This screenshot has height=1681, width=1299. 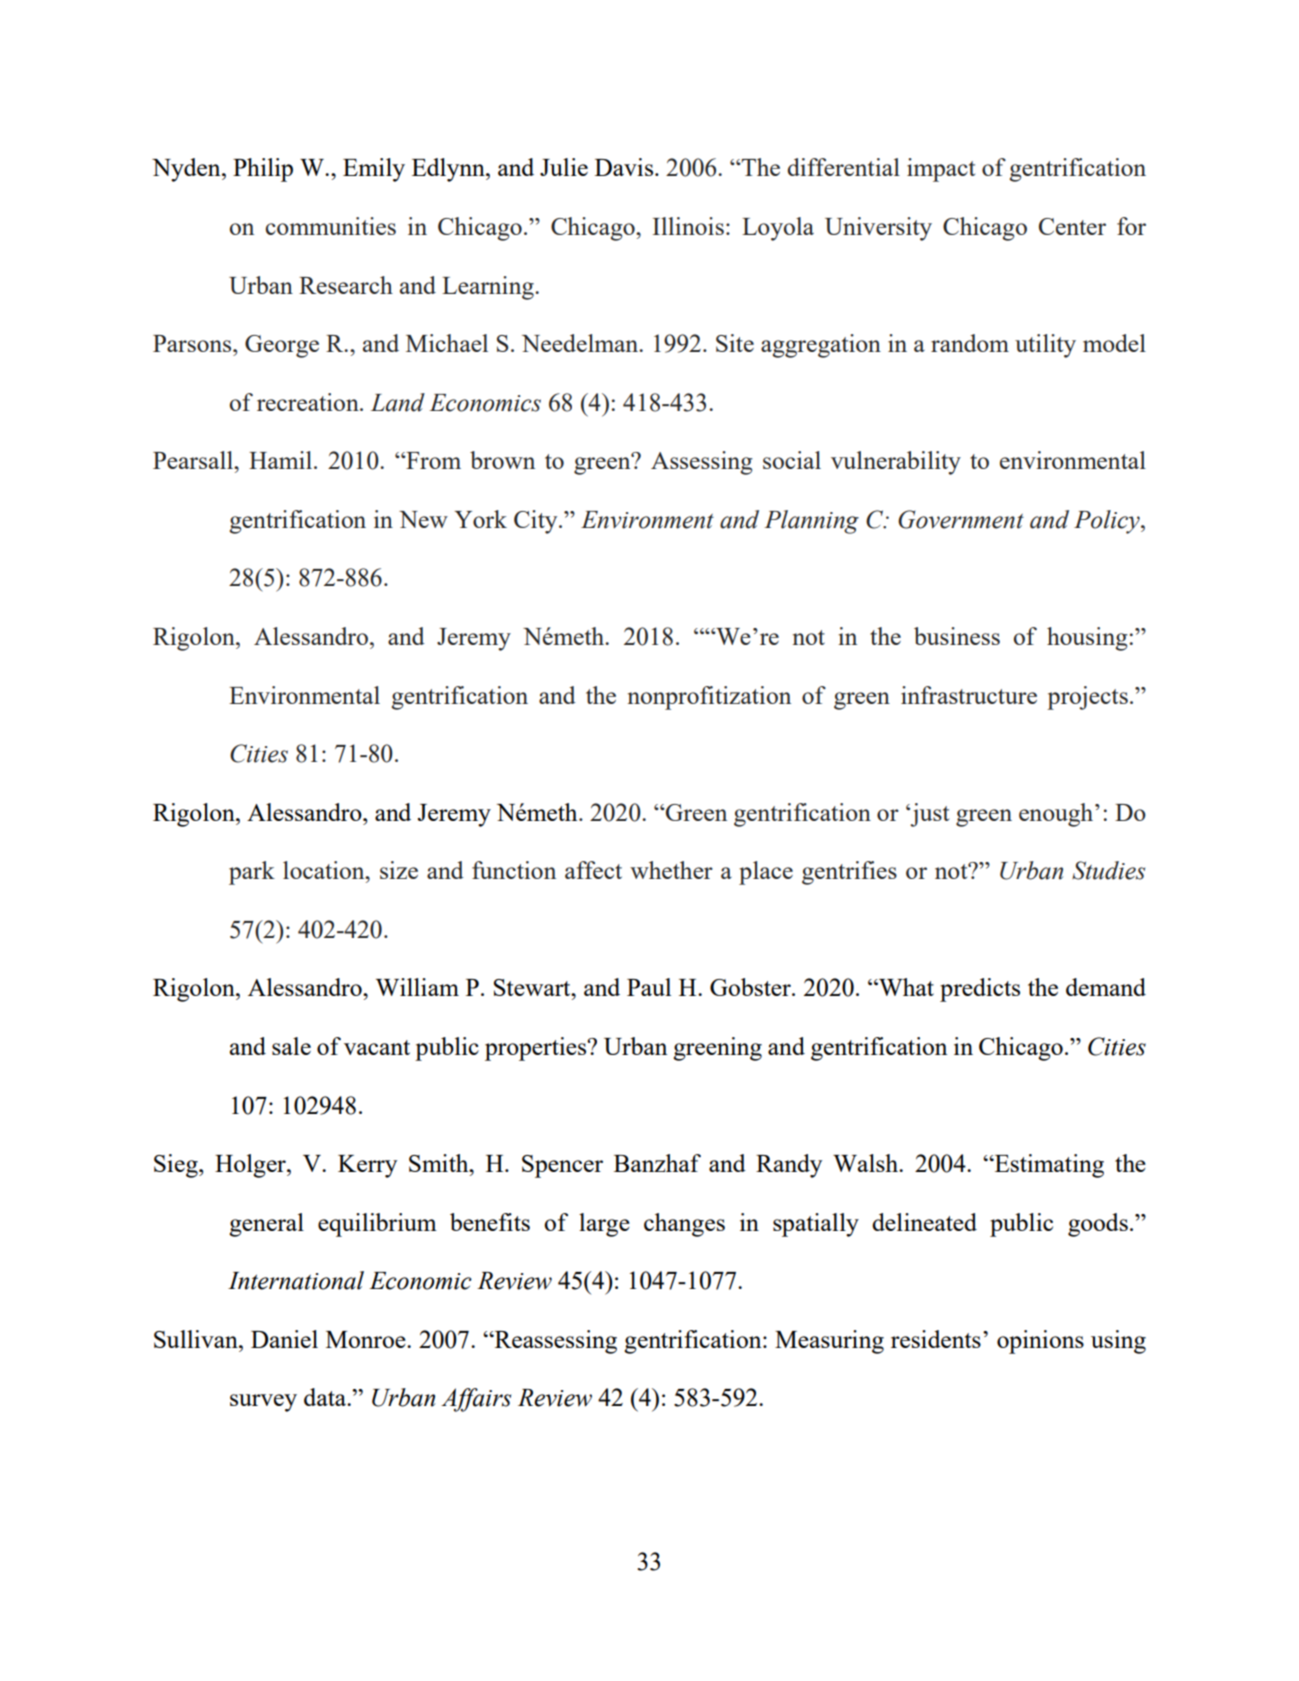 I want to click on Center, so click(x=1072, y=226).
